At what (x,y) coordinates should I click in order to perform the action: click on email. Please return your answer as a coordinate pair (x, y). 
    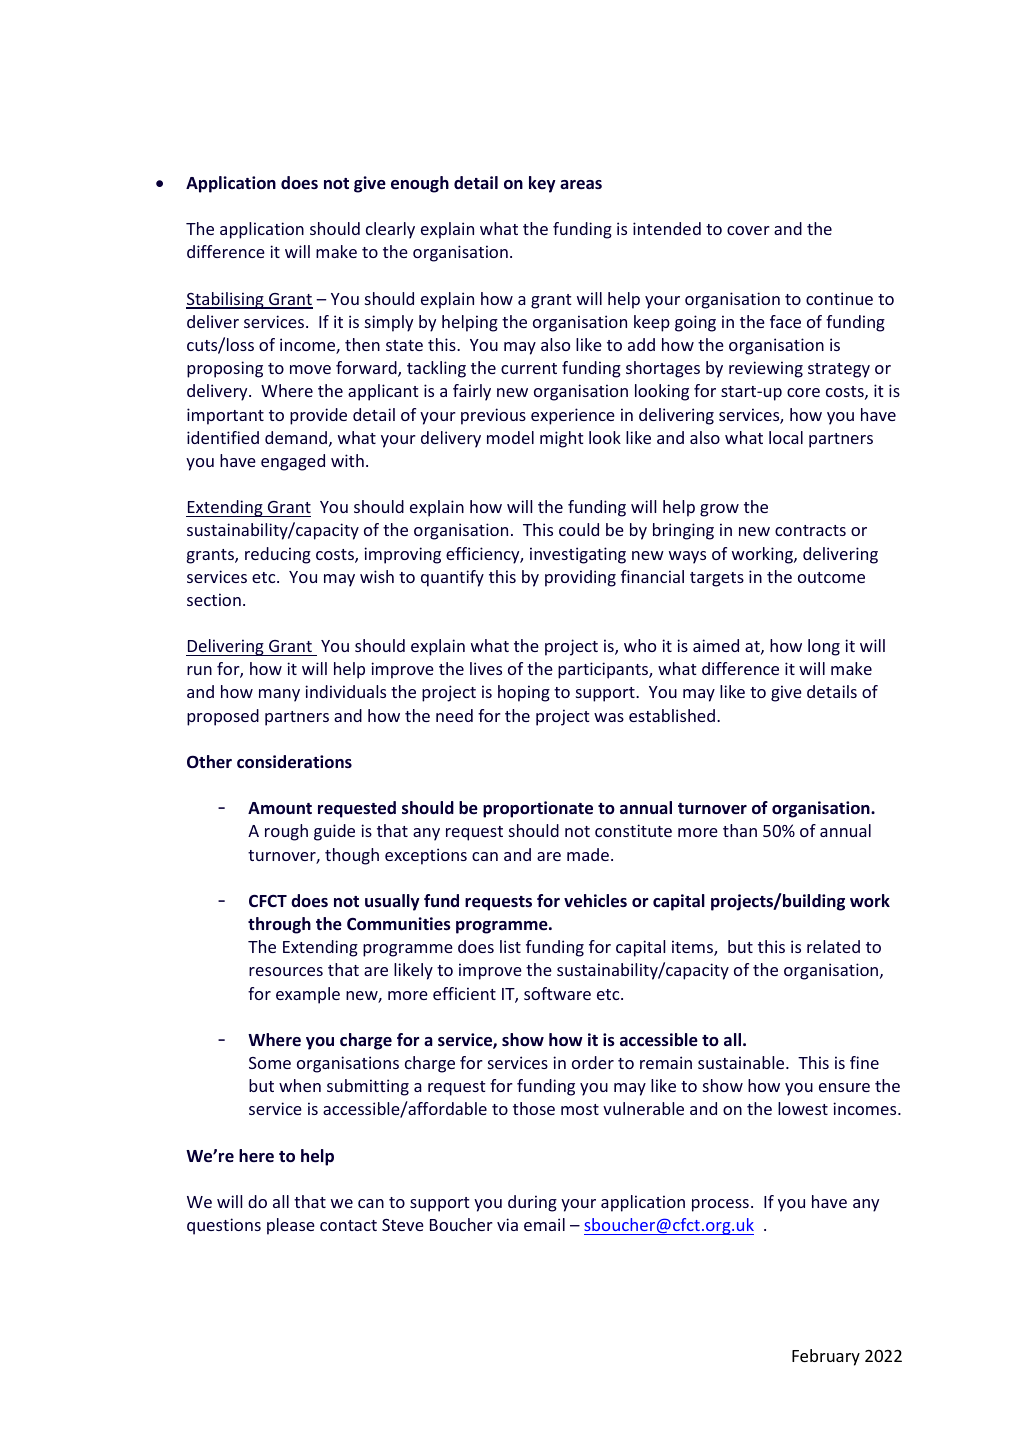
    Looking at the image, I should click on (544, 1224).
